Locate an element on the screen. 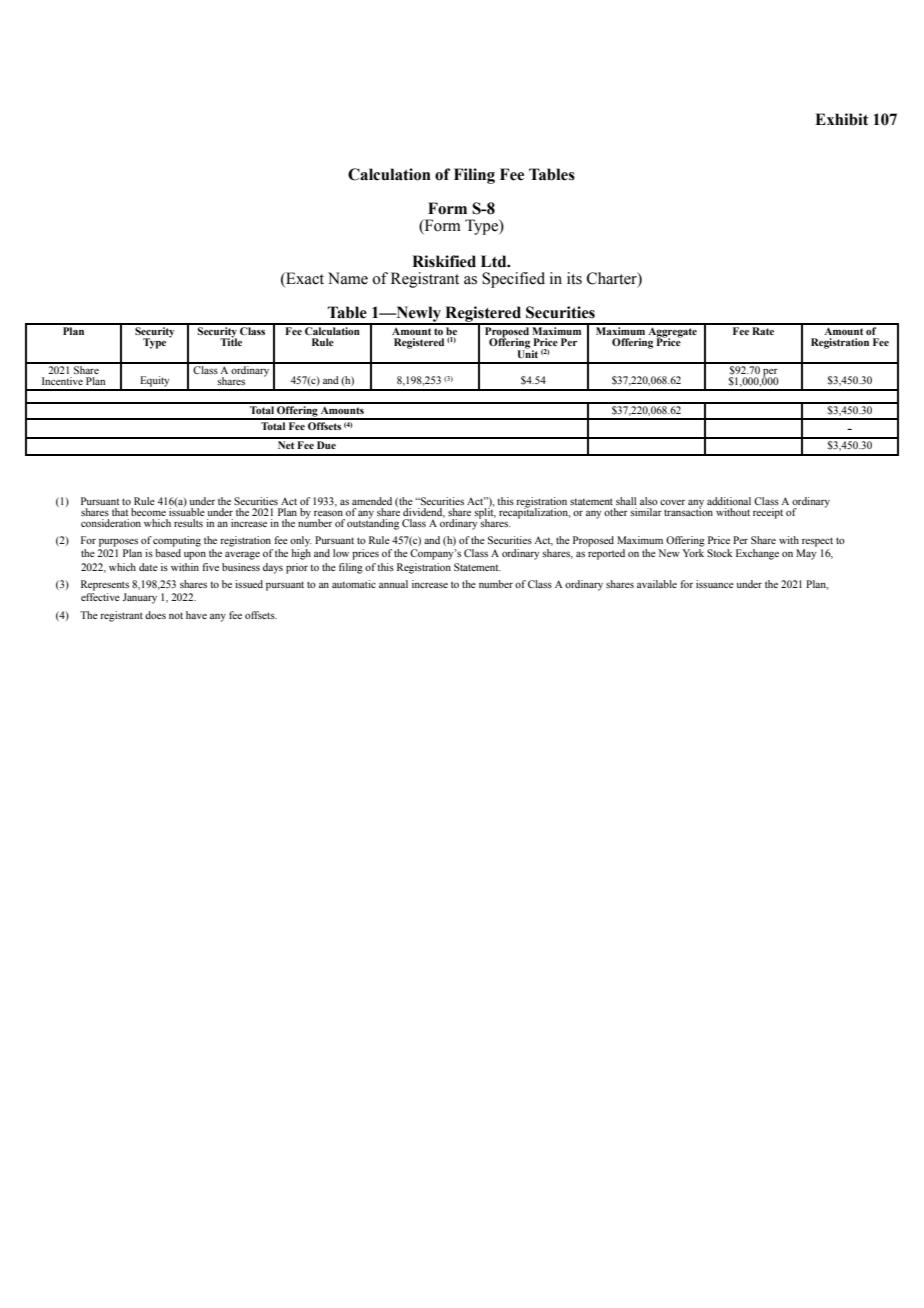 This screenshot has height=1308, width=924. Title is located at coordinates (231, 341).
